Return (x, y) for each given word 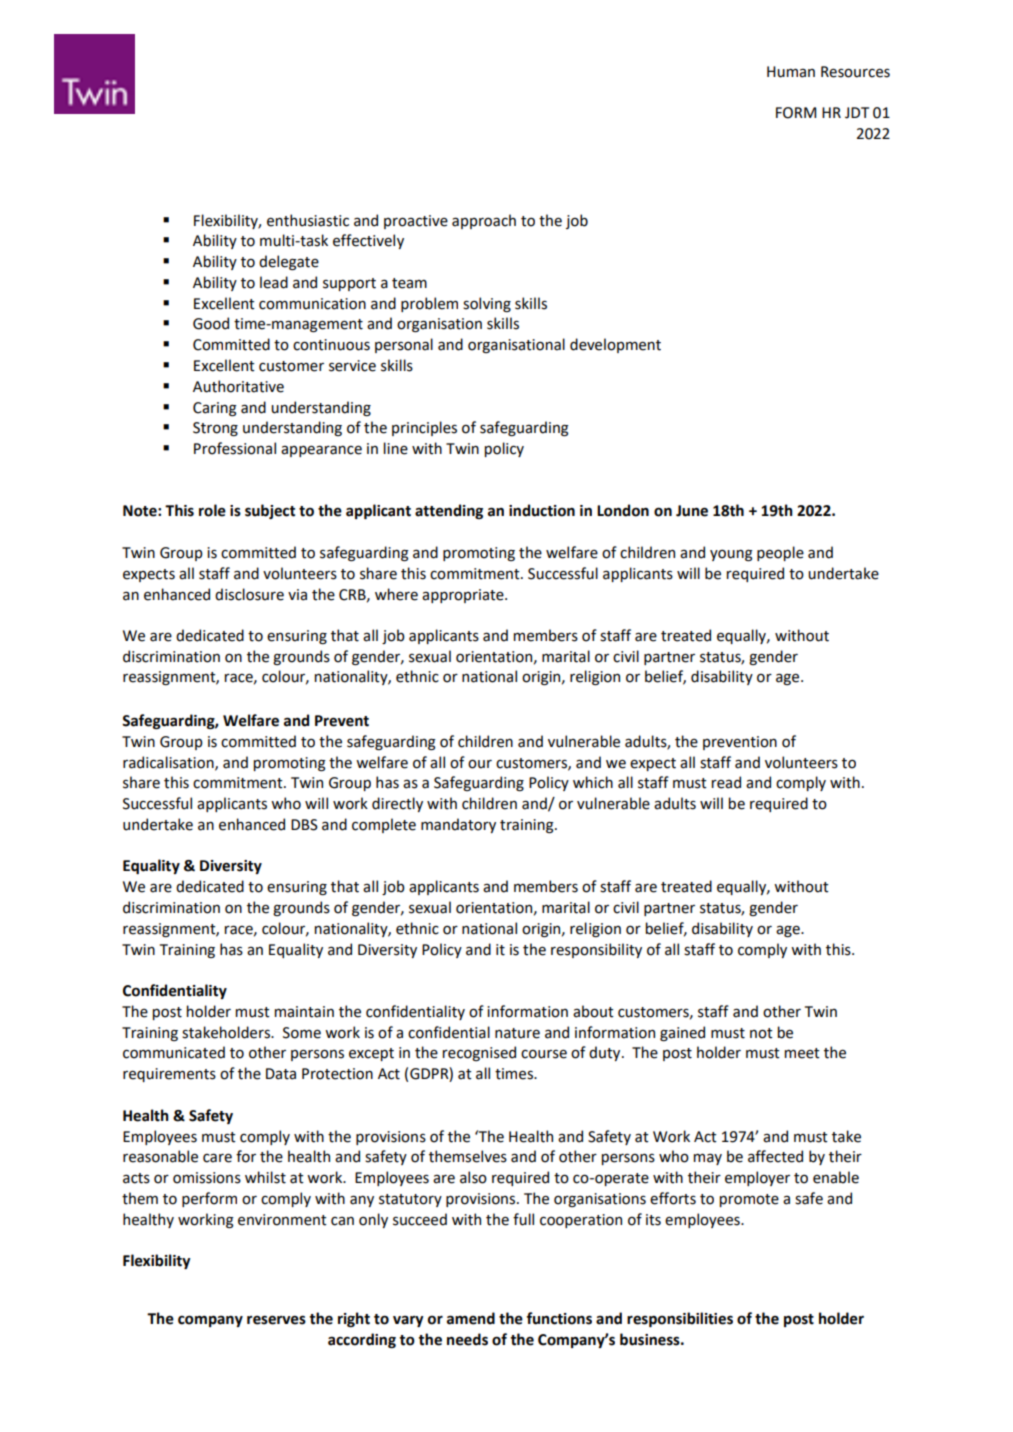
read (726, 782)
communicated (174, 1052)
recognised (479, 1053)
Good (211, 323)
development (615, 345)
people (780, 553)
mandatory (458, 825)
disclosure (249, 594)
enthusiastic (308, 220)
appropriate (464, 596)
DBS (304, 825)
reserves (276, 1320)
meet (802, 1053)
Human (791, 72)
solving (487, 304)
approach (484, 221)
